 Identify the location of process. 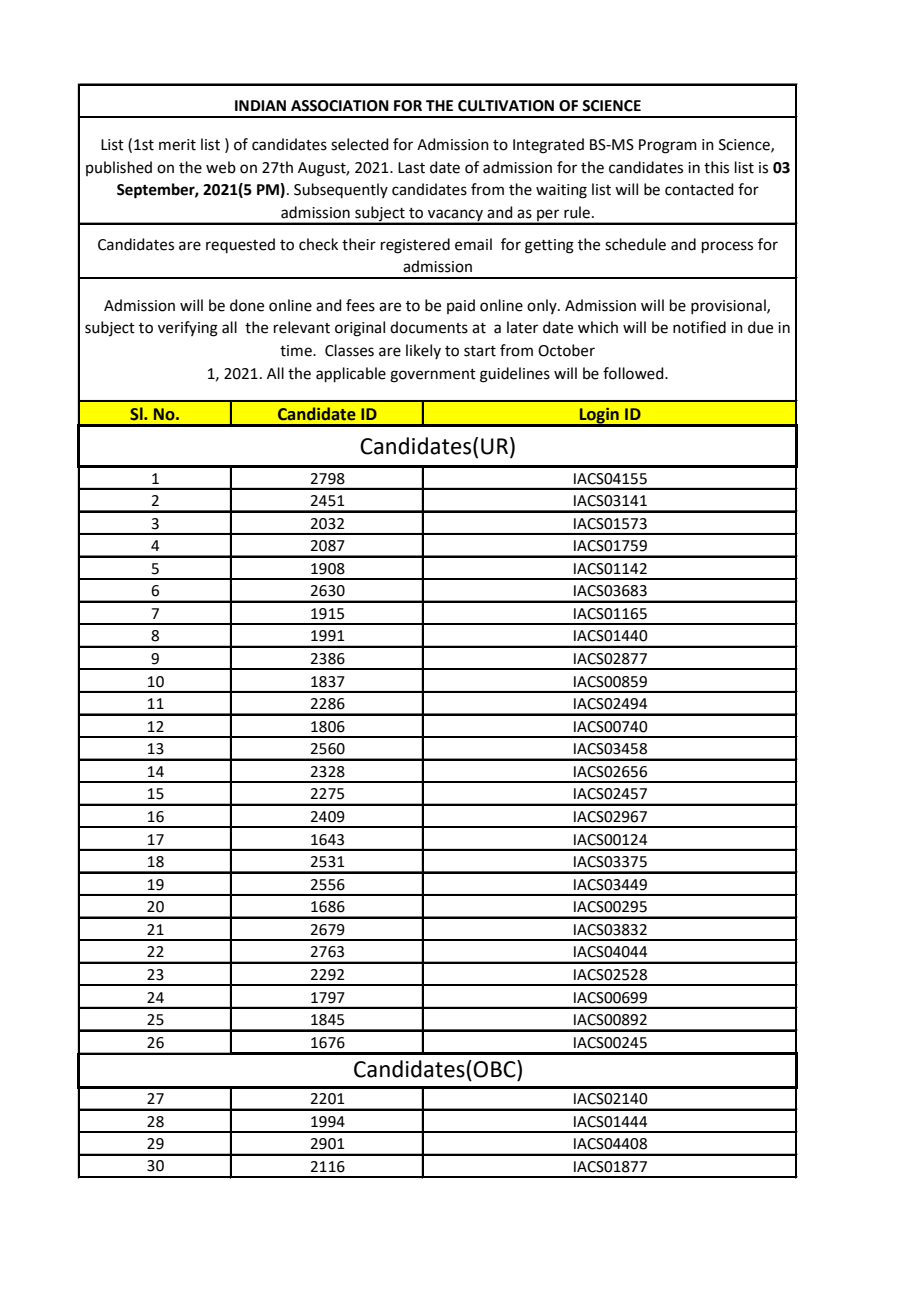
(727, 247).
